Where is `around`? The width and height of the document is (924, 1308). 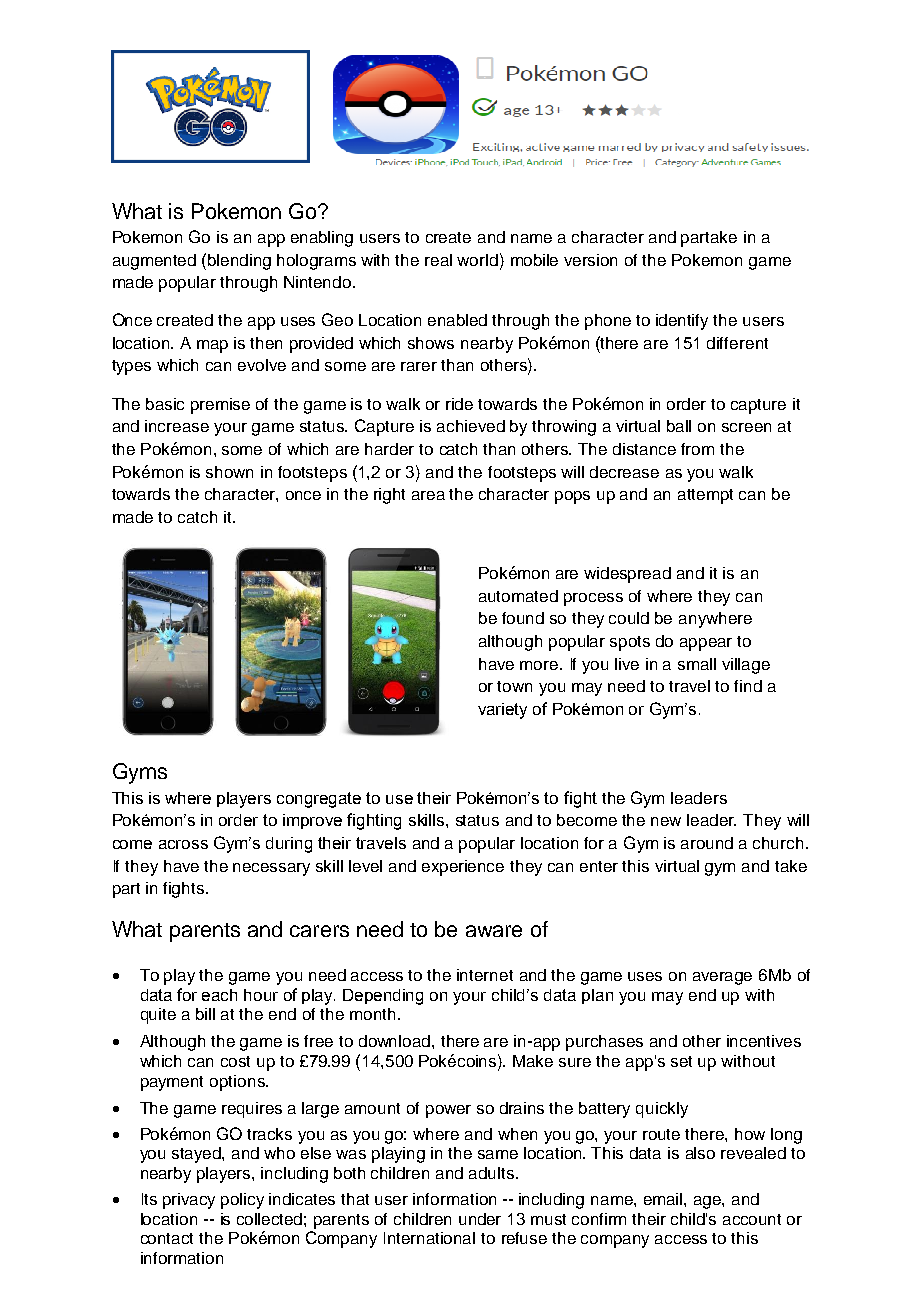 around is located at coordinates (707, 843).
